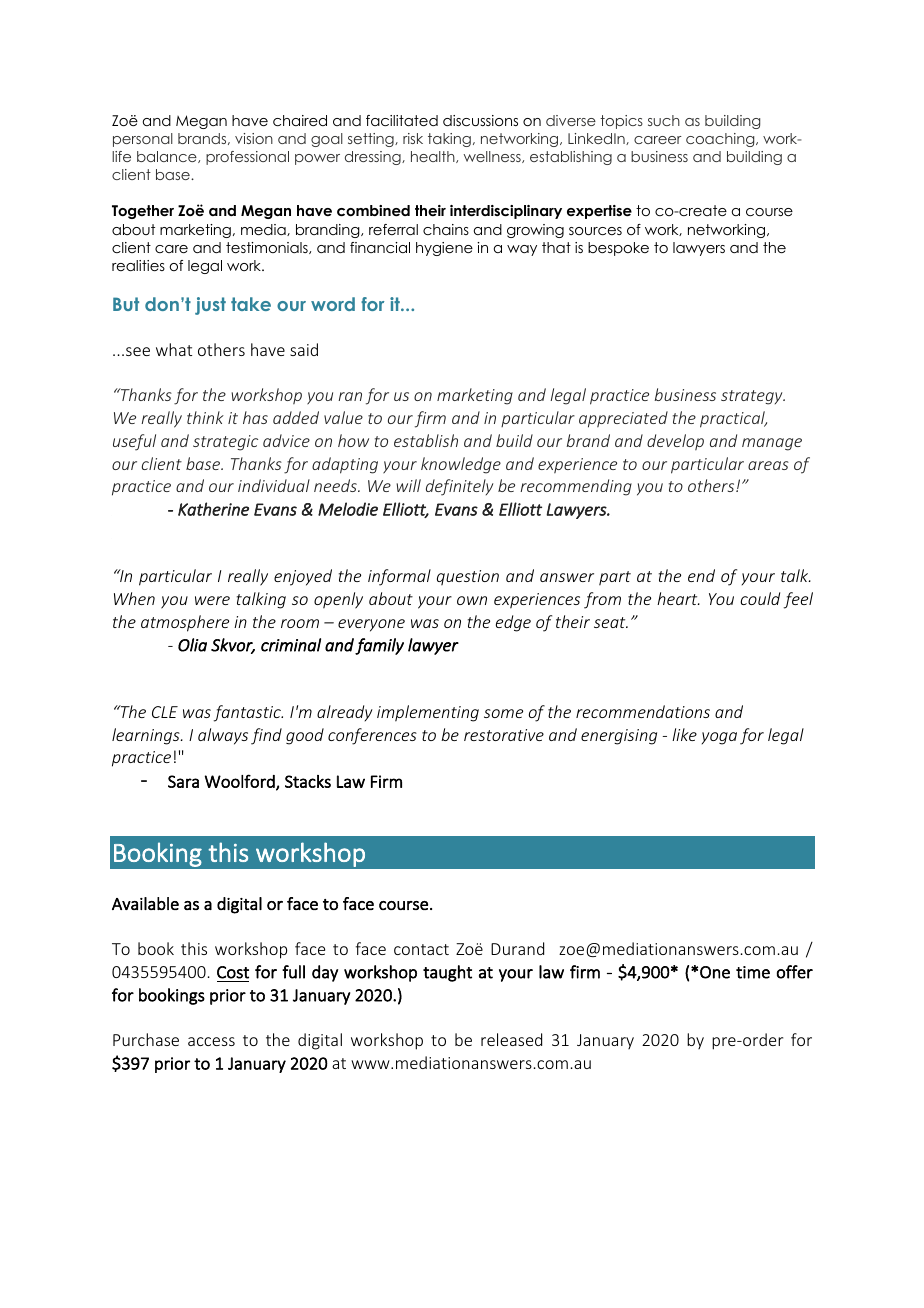 The height and width of the screenshot is (1308, 924). Describe the element at coordinates (449, 140) in the screenshot. I see `taking` at that location.
